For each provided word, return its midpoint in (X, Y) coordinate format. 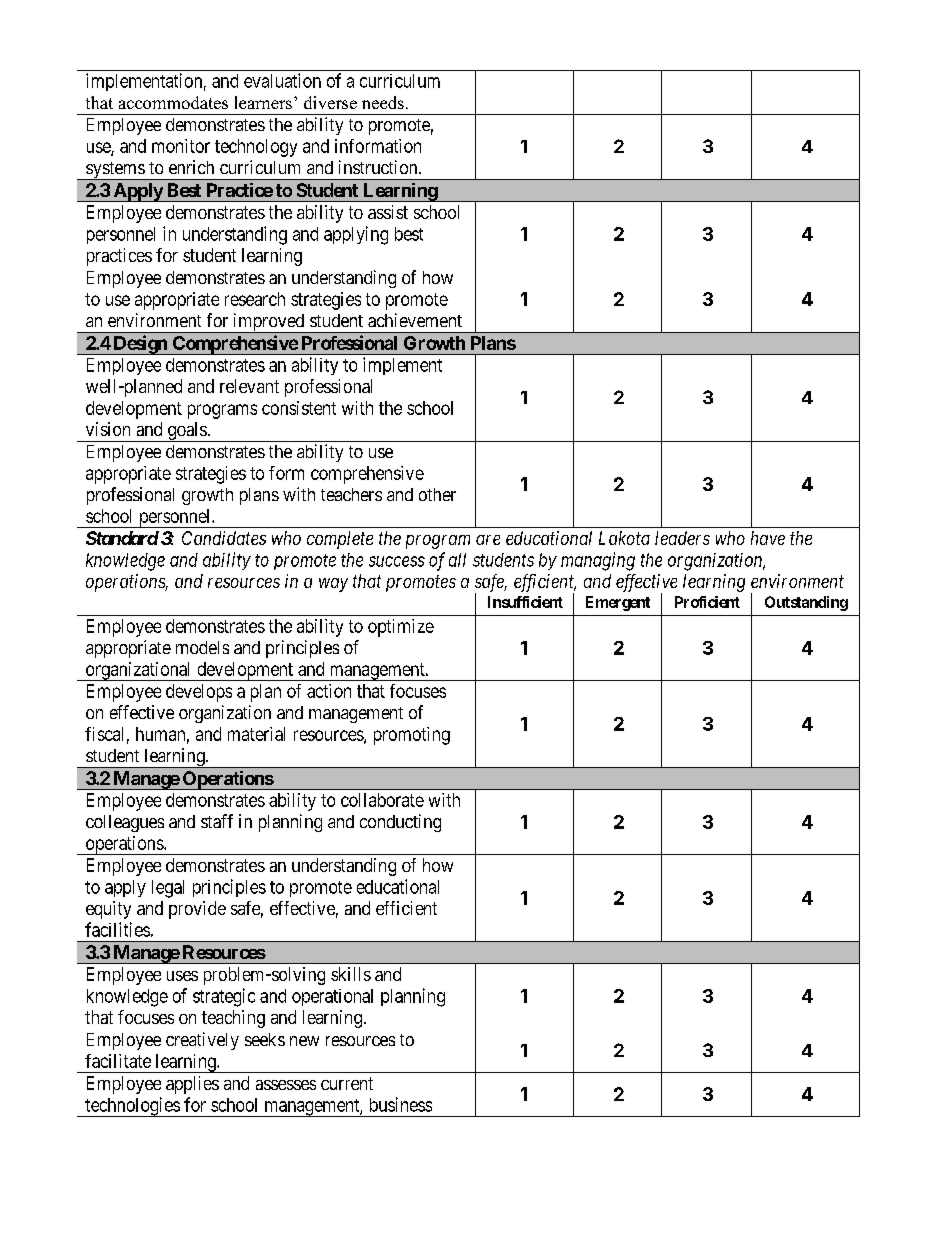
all (457, 560)
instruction (379, 167)
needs (383, 102)
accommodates (173, 102)
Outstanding (806, 603)
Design (140, 345)
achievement (415, 320)
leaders (682, 538)
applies (192, 1085)
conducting (400, 823)
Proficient (707, 602)
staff (217, 821)
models (202, 647)
